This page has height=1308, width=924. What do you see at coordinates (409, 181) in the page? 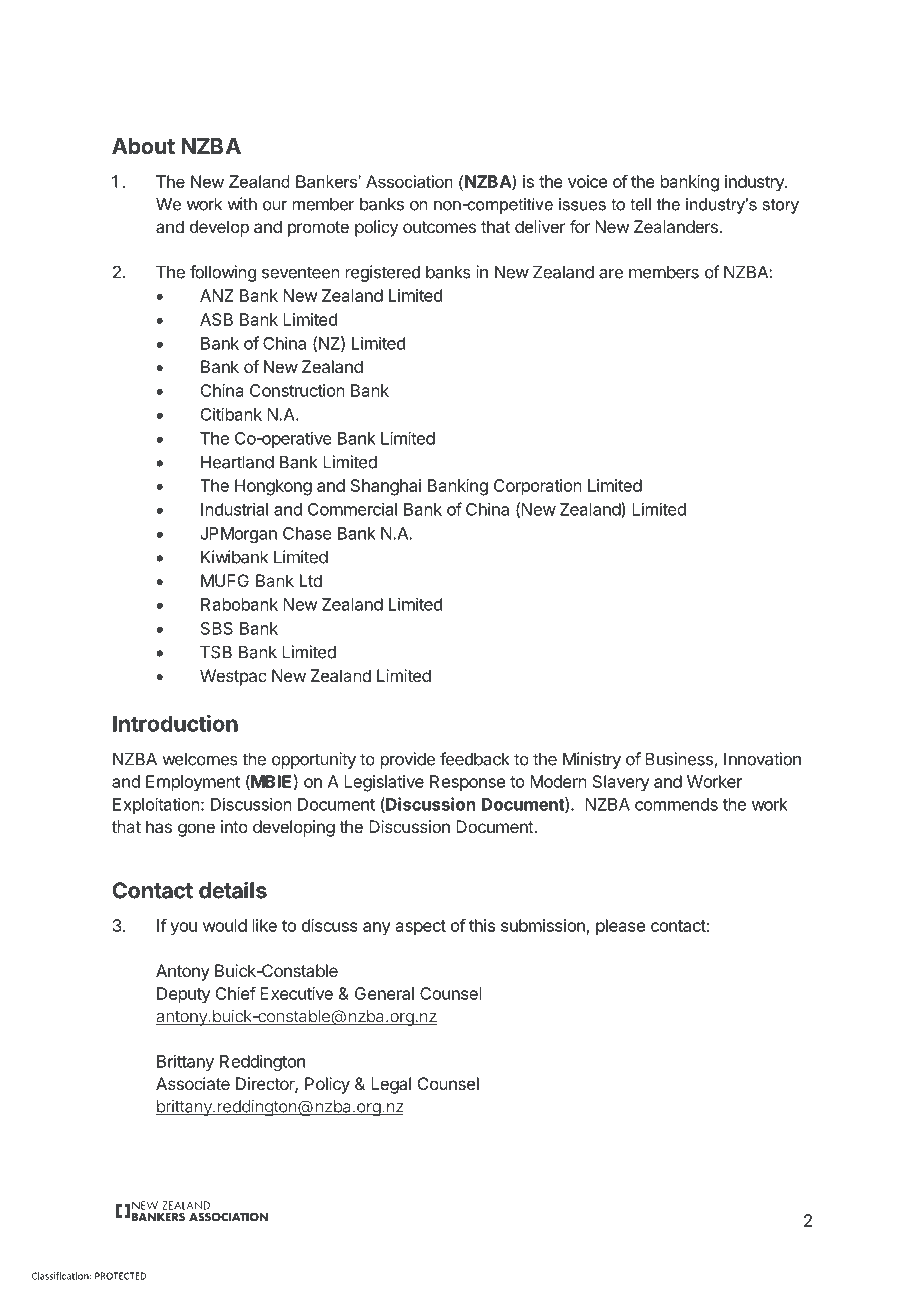
I see `Association` at bounding box center [409, 181].
